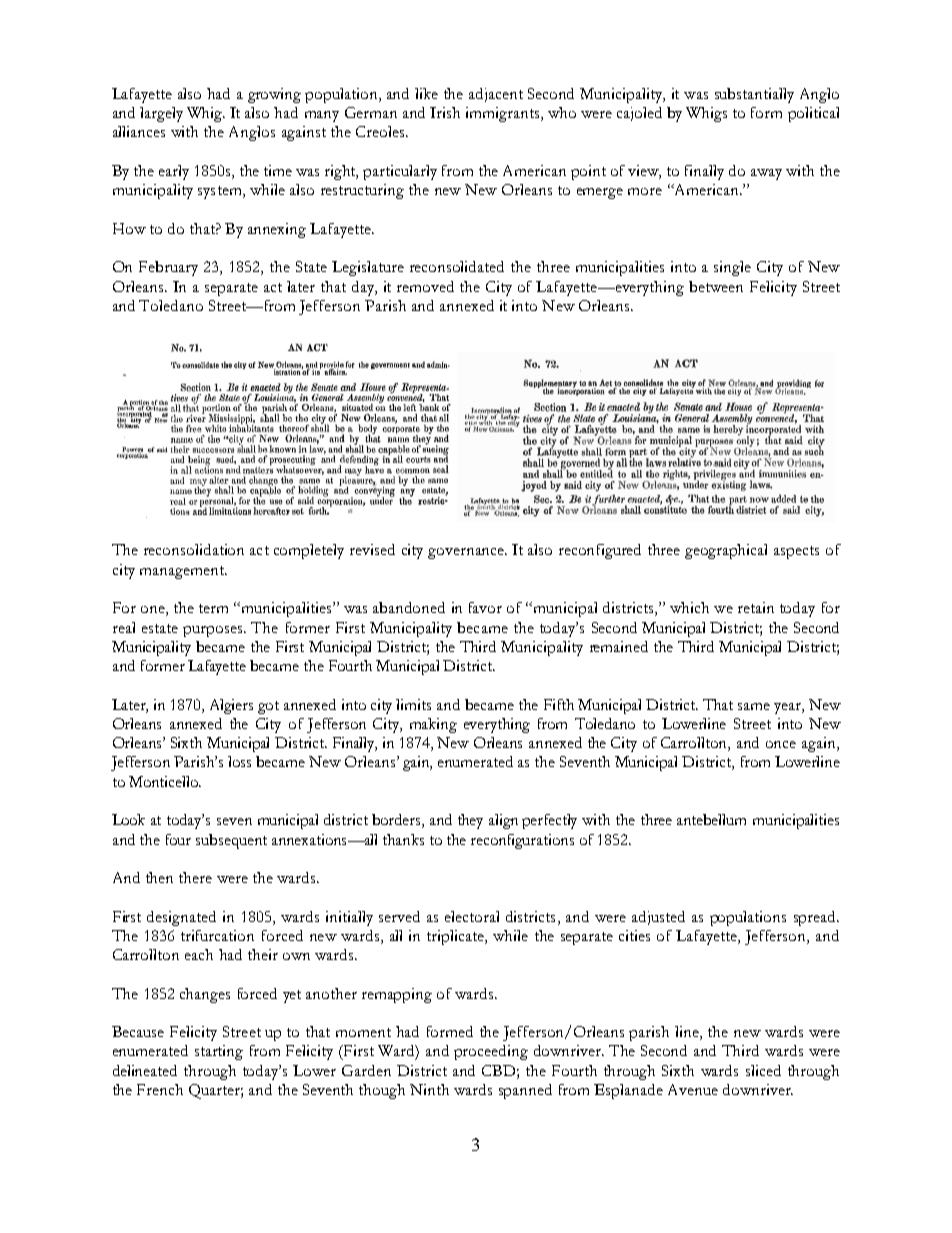 The image size is (952, 1233). What do you see at coordinates (716, 286) in the page?
I see `between` at bounding box center [716, 286].
